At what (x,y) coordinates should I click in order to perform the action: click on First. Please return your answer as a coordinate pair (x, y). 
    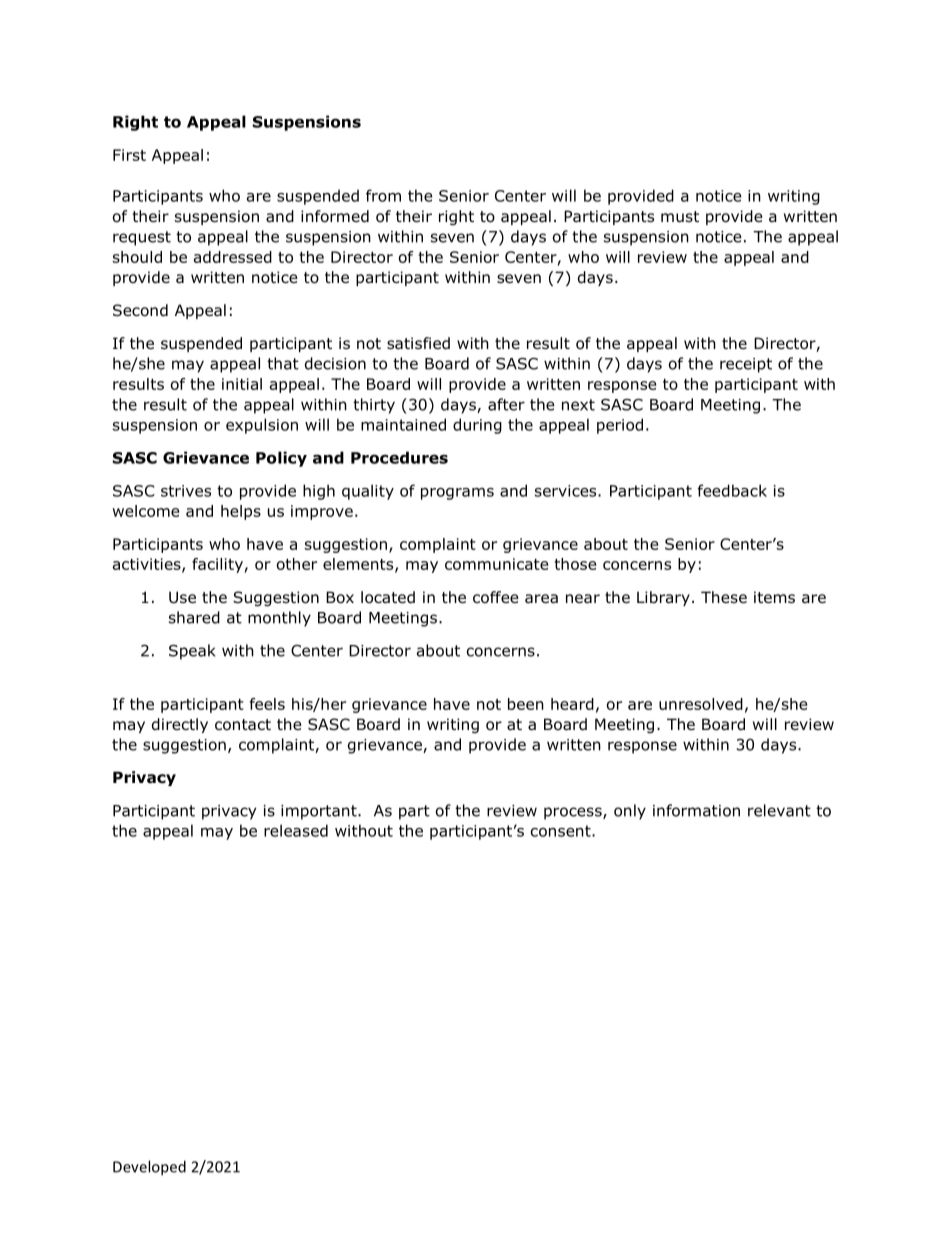
    Looking at the image, I should click on (129, 155).
